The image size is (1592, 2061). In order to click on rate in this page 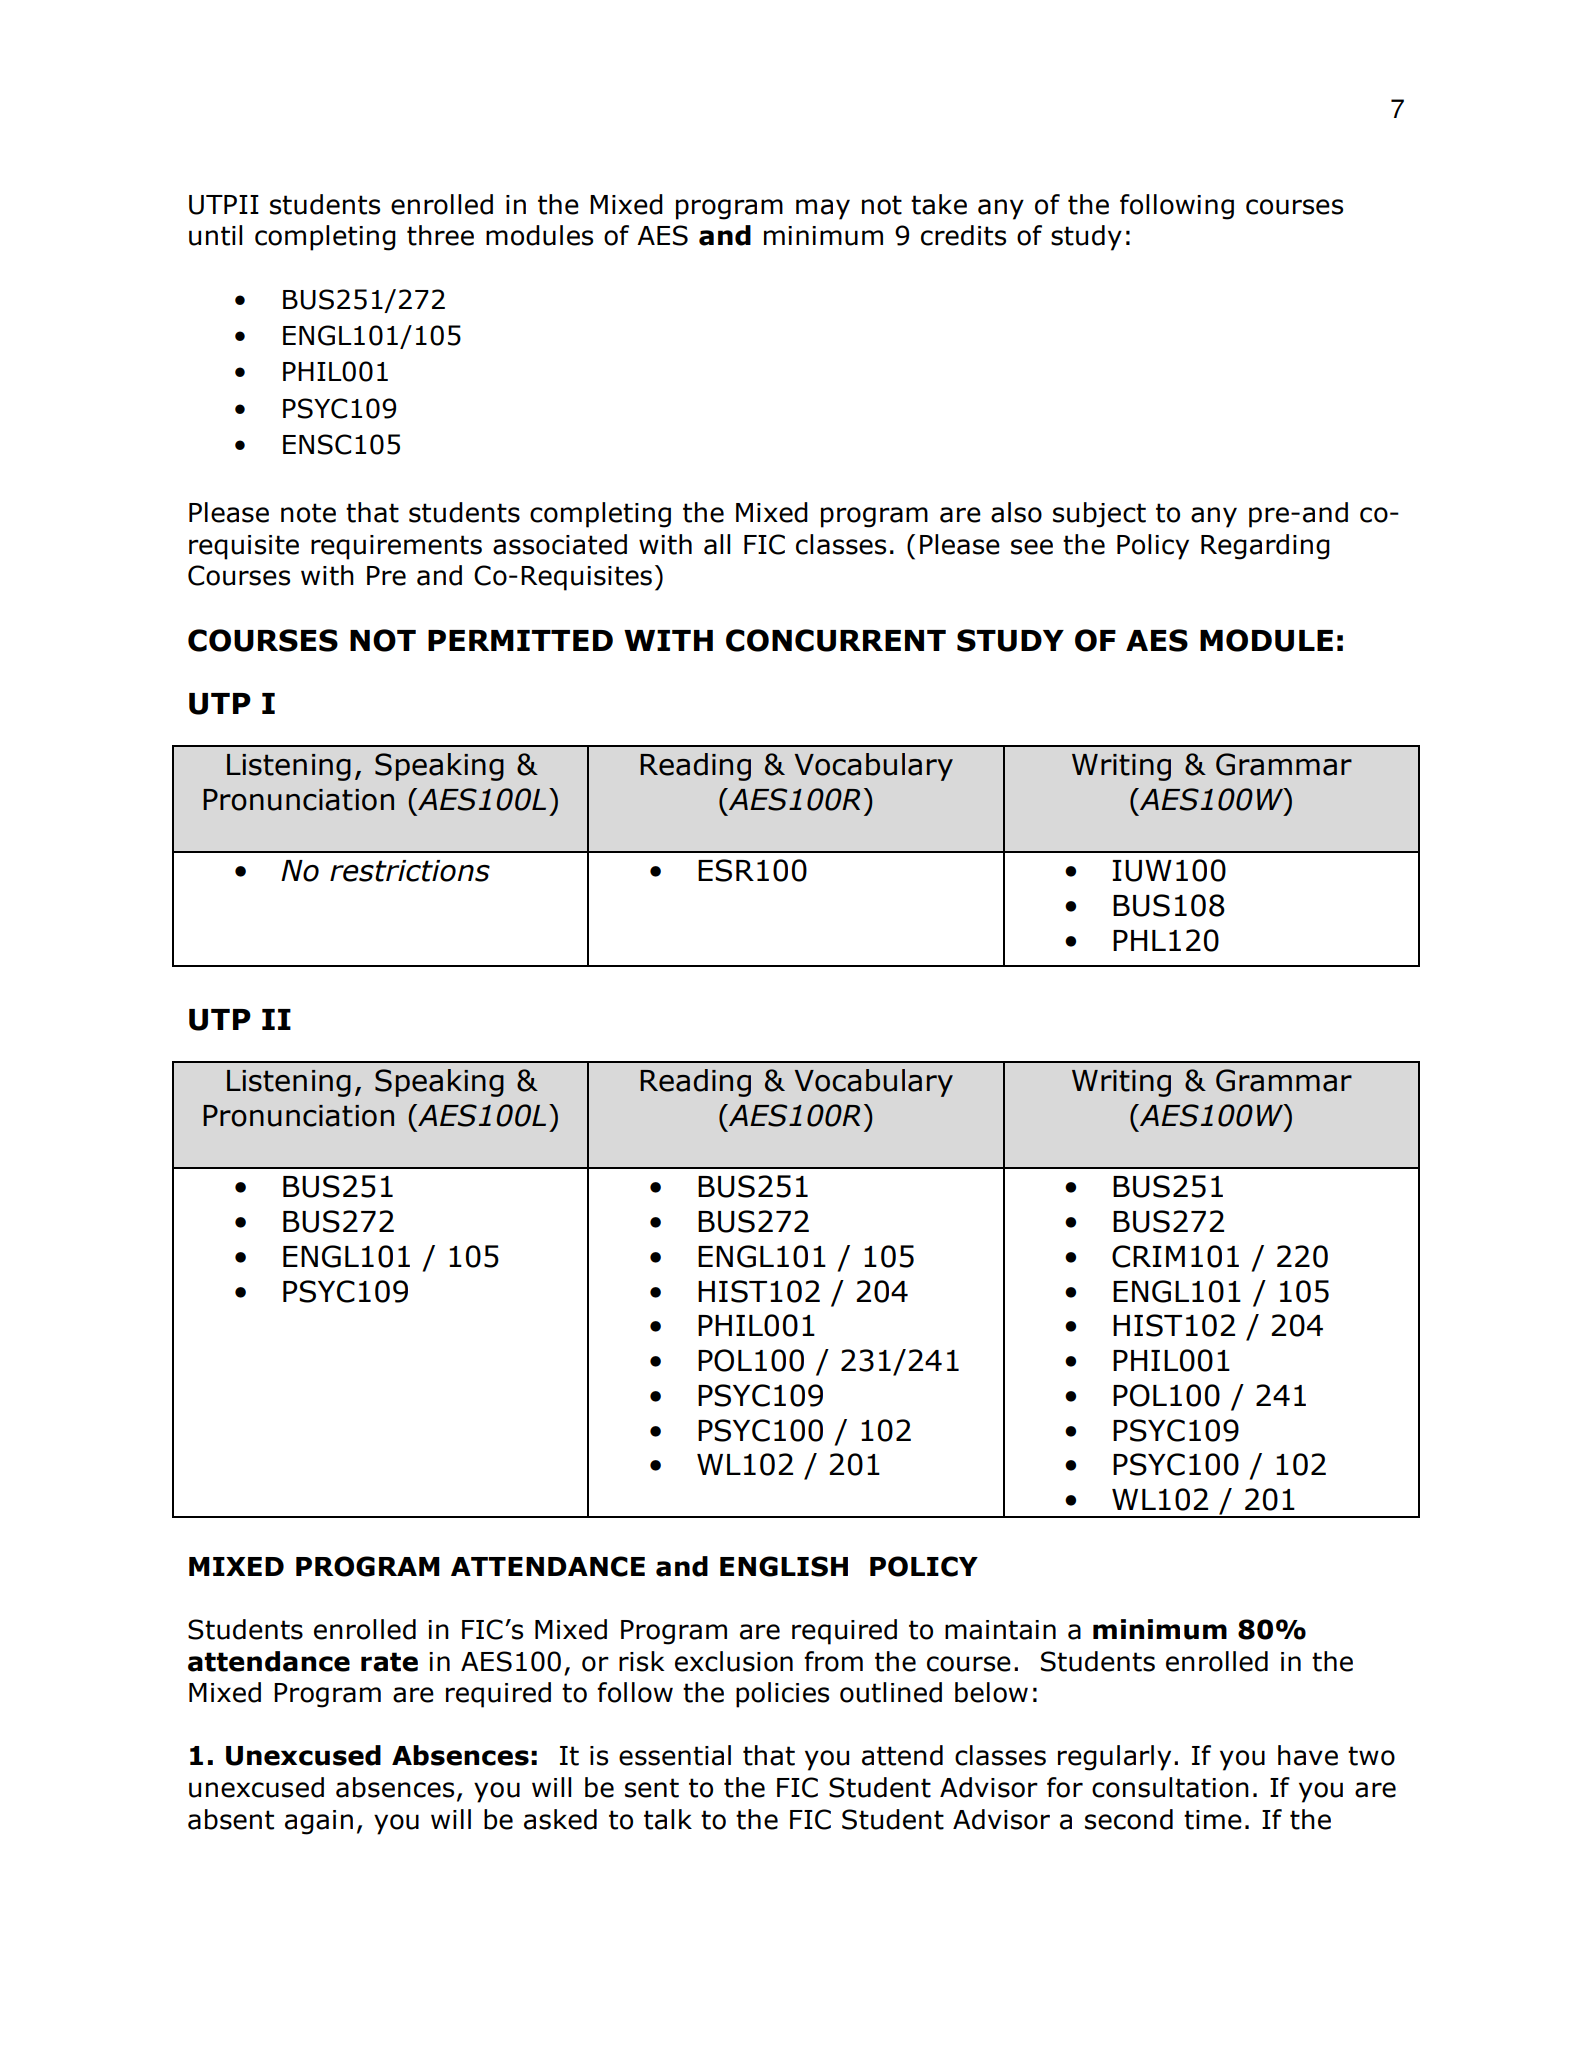, I will do `click(389, 1662)`.
